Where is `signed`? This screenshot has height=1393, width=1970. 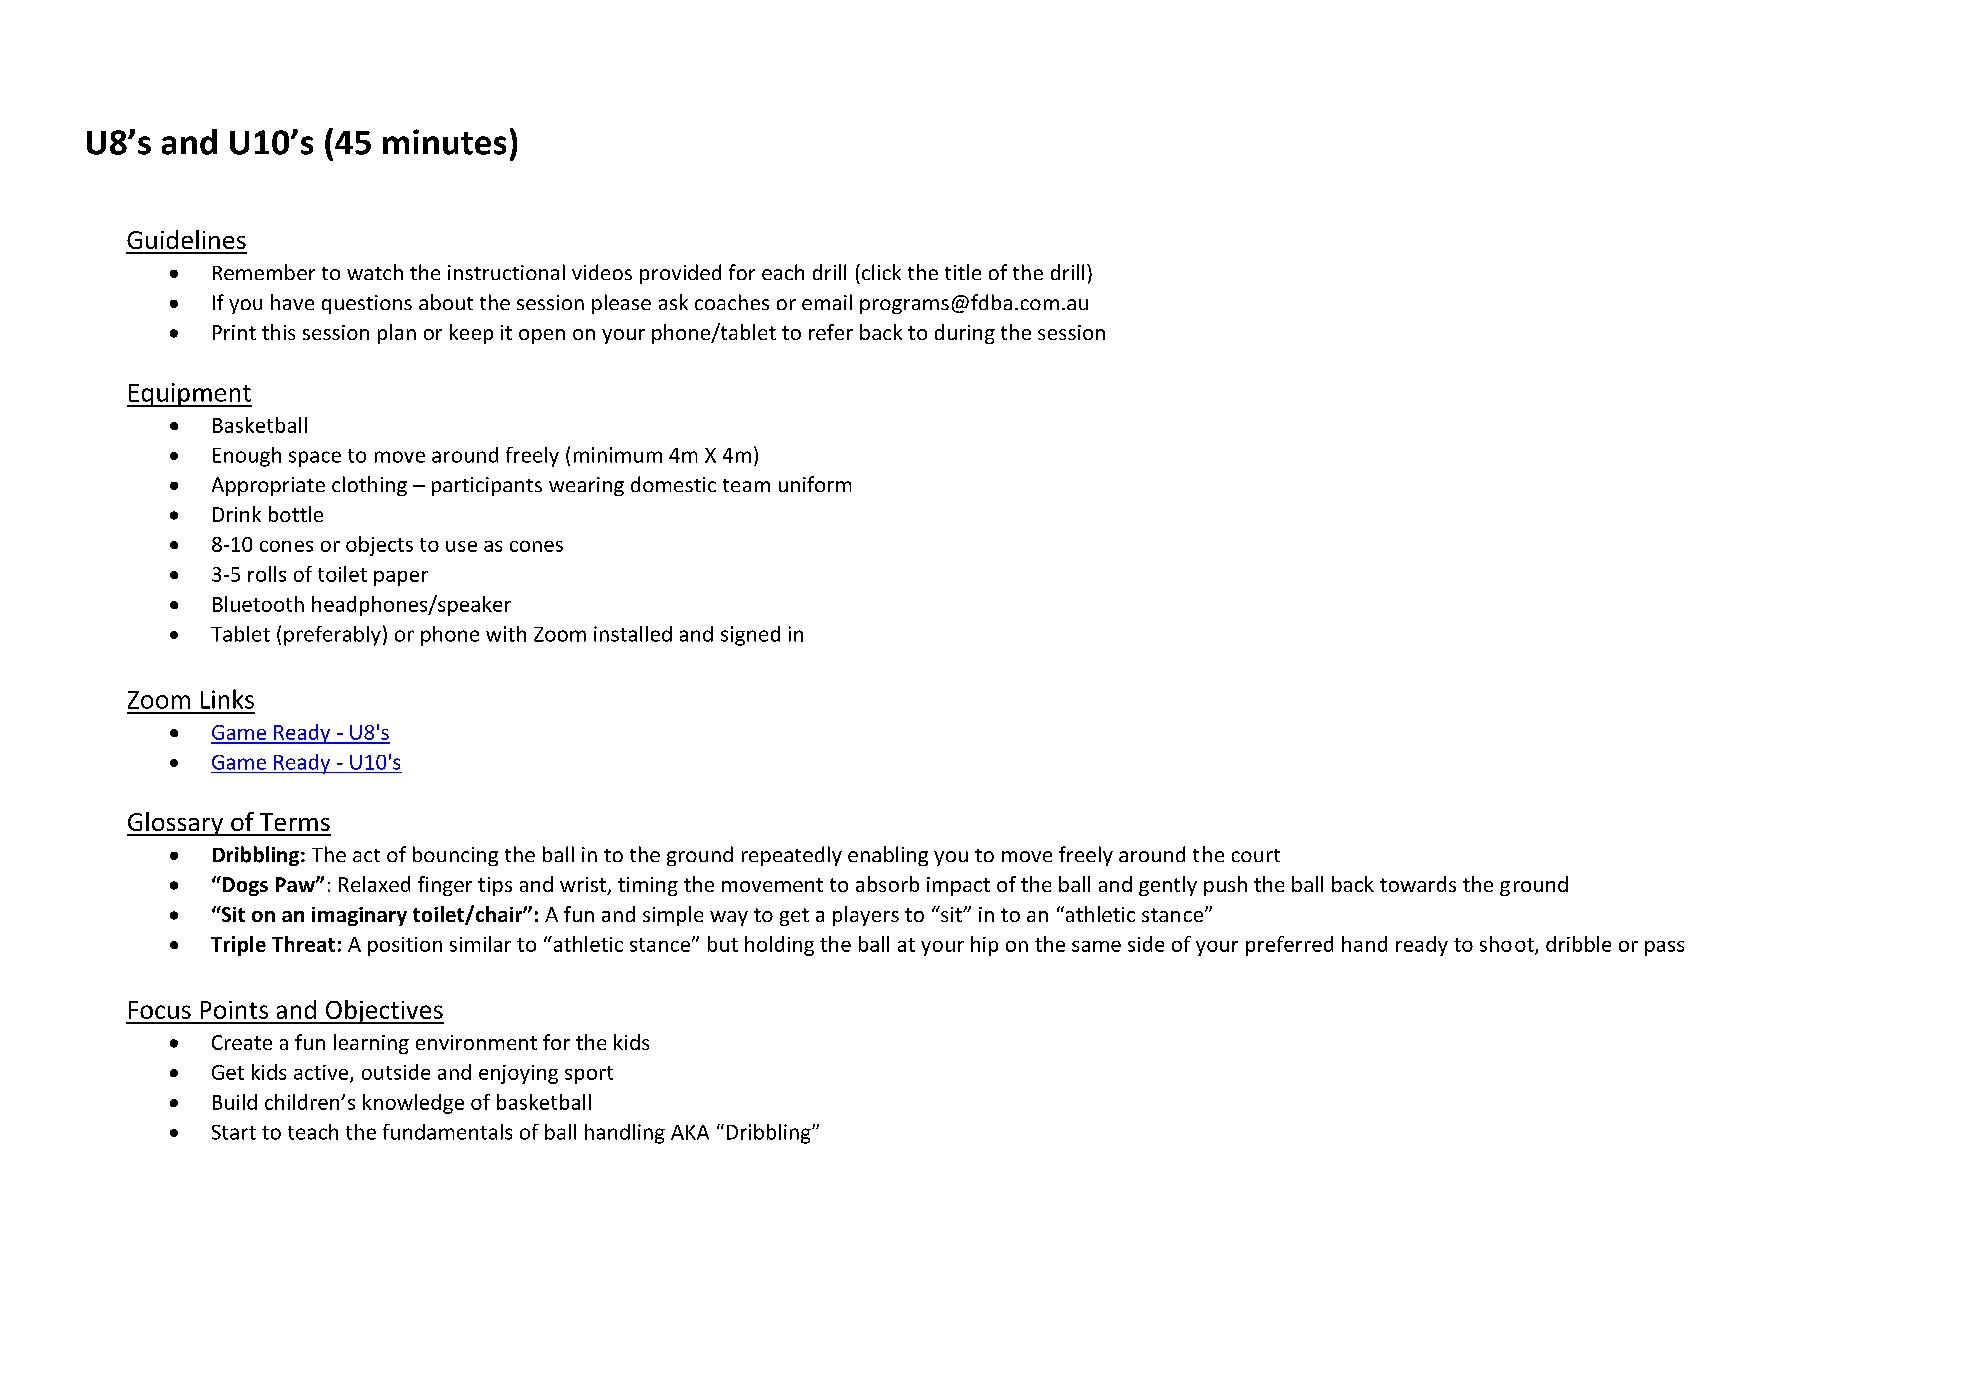
signed is located at coordinates (750, 636).
